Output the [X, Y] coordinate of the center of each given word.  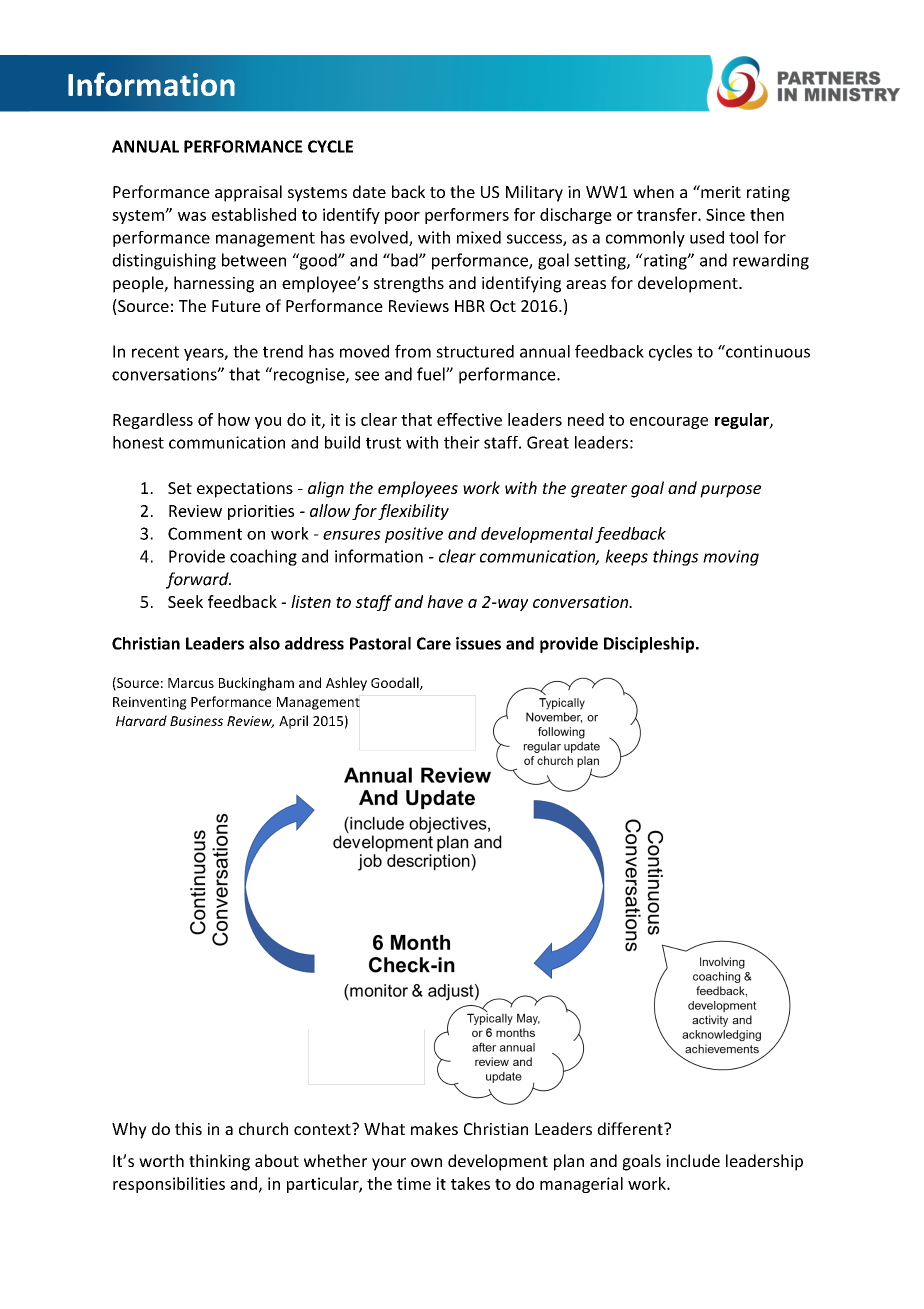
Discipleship [650, 645]
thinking [219, 1162]
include [693, 1160]
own [426, 1162]
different [631, 1128]
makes [434, 1128]
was [192, 216]
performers [467, 216]
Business [196, 721]
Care [434, 643]
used [707, 237]
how [234, 419]
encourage [669, 423]
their [462, 442]
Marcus [191, 683]
